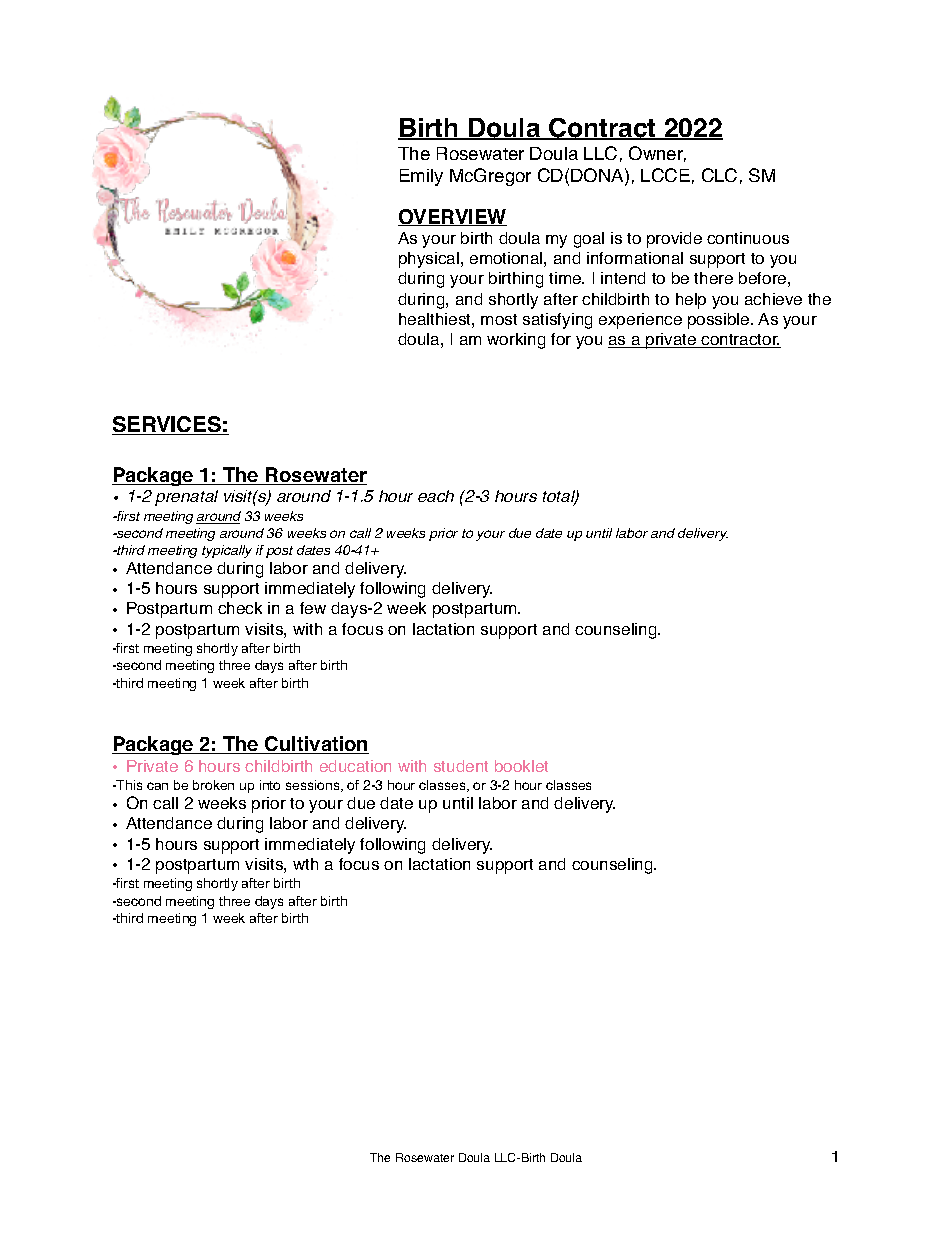  I want to click on booklet, so click(521, 766).
